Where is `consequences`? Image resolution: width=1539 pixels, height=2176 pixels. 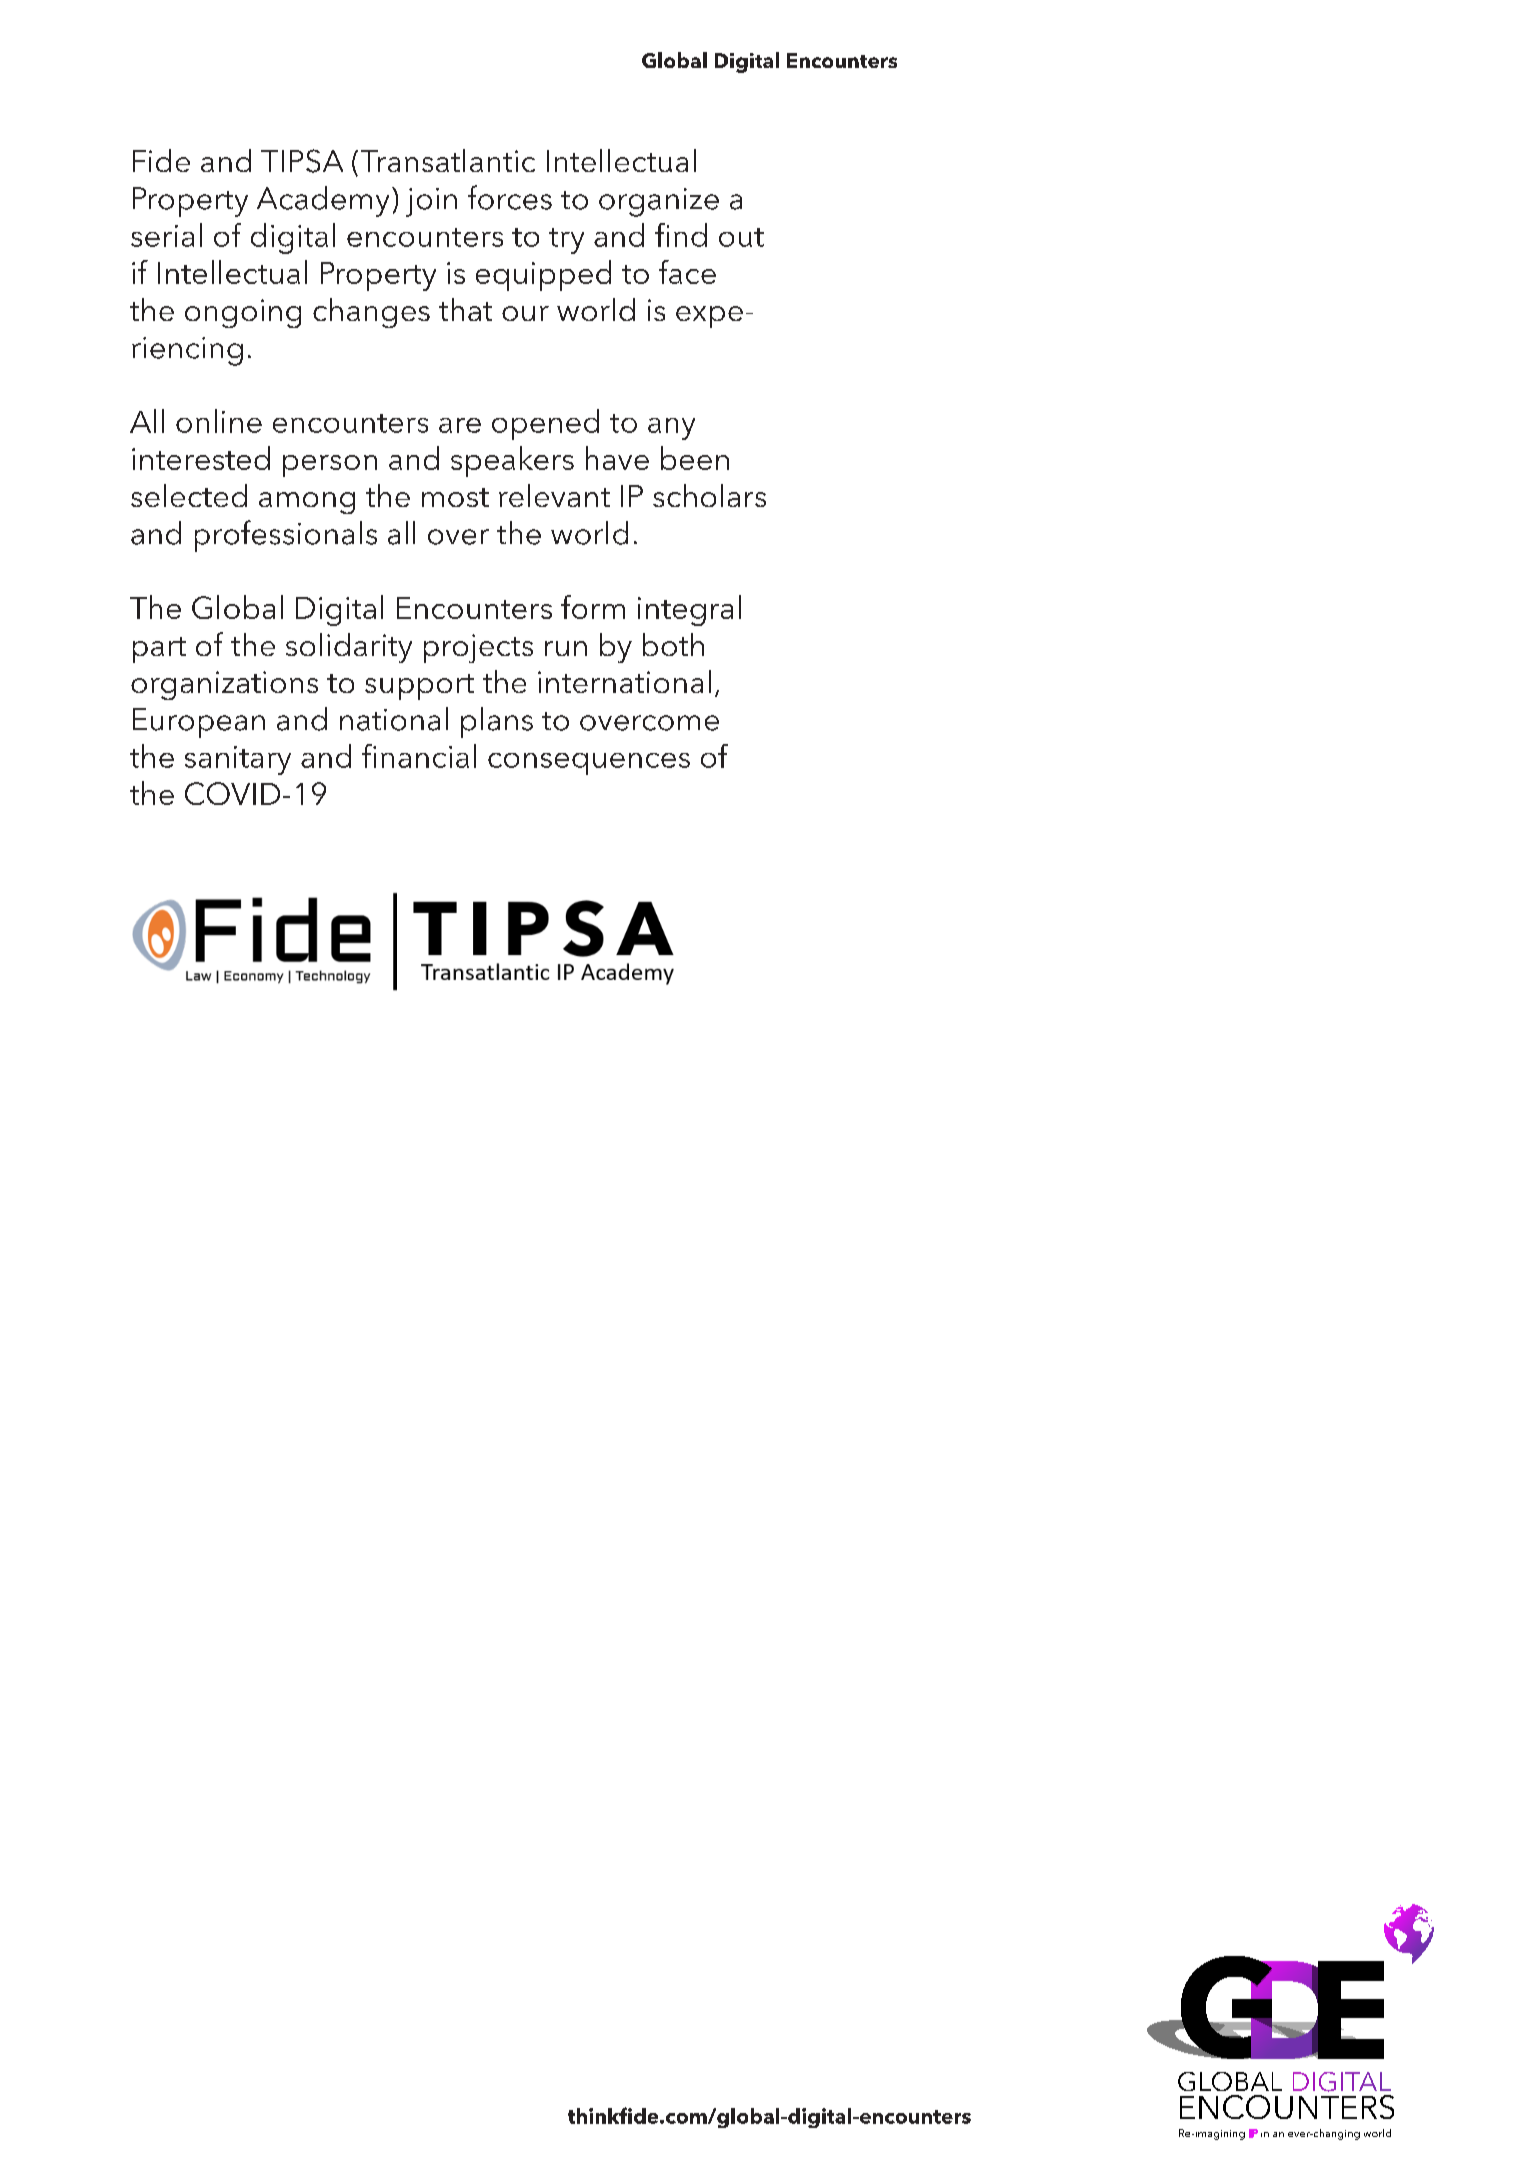 consequences is located at coordinates (589, 764).
